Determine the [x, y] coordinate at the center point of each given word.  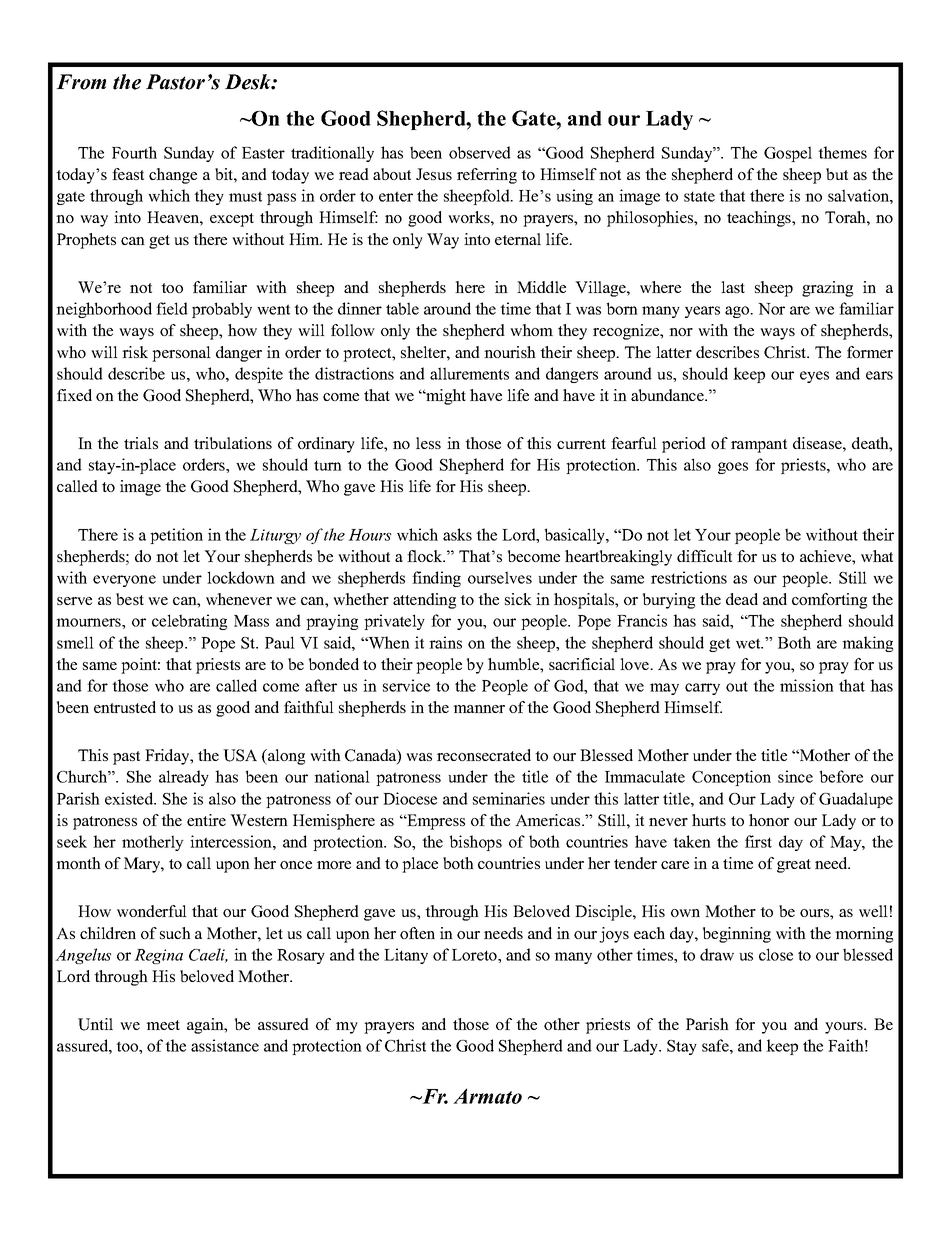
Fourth [134, 152]
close [776, 954]
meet [163, 1025]
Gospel [788, 154]
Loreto [475, 955]
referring [487, 176]
